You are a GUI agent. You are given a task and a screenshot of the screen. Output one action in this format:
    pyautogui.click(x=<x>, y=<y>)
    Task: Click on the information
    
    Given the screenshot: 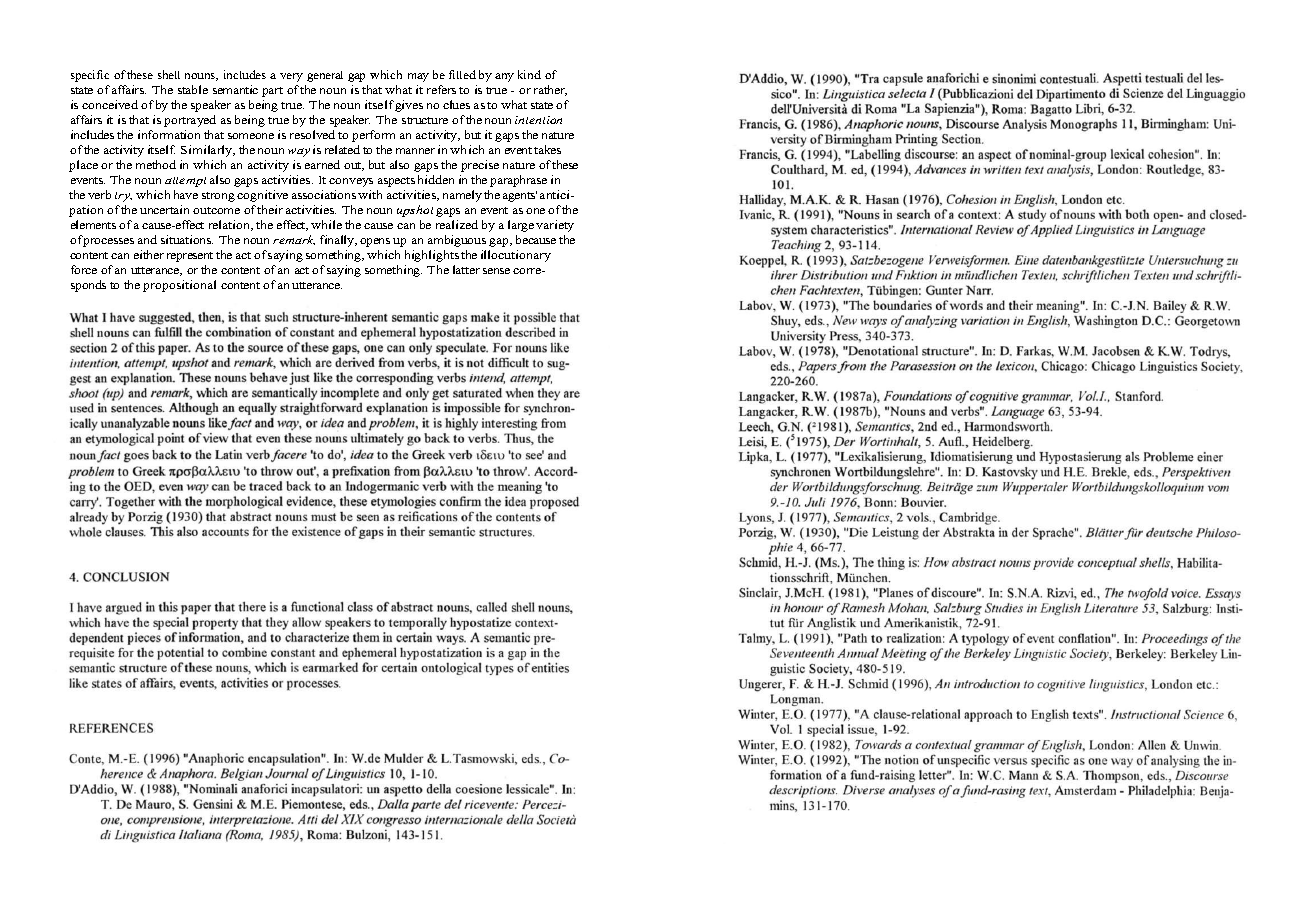 What is the action you would take?
    pyautogui.click(x=169, y=134)
